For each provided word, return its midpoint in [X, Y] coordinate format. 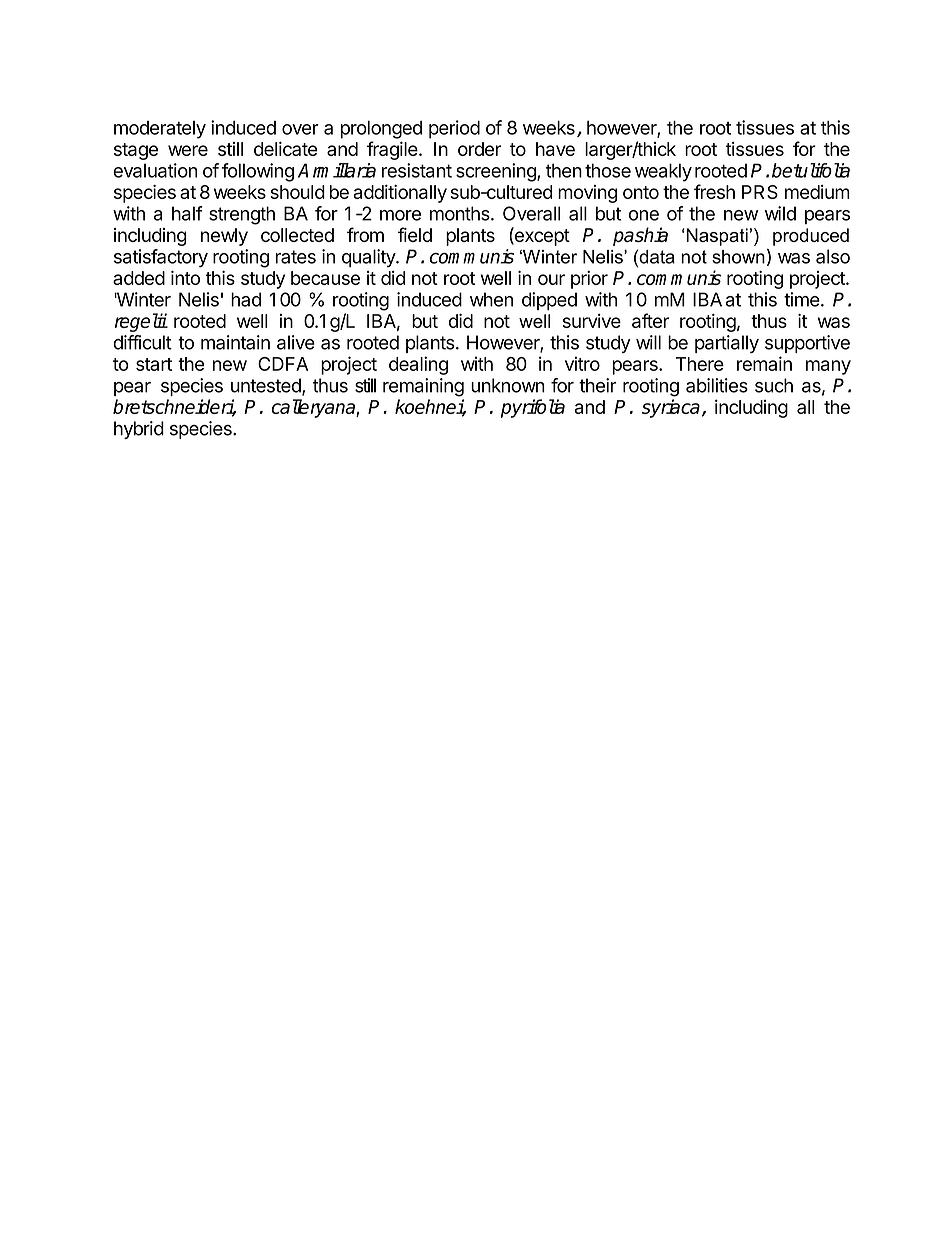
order [479, 149]
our [551, 279]
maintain [235, 342]
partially [727, 344]
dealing [418, 365]
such [774, 385]
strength [242, 215]
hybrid [139, 430]
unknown [508, 385]
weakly [663, 172]
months [461, 213]
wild [780, 213]
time [802, 299]
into [185, 278]
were [188, 150]
